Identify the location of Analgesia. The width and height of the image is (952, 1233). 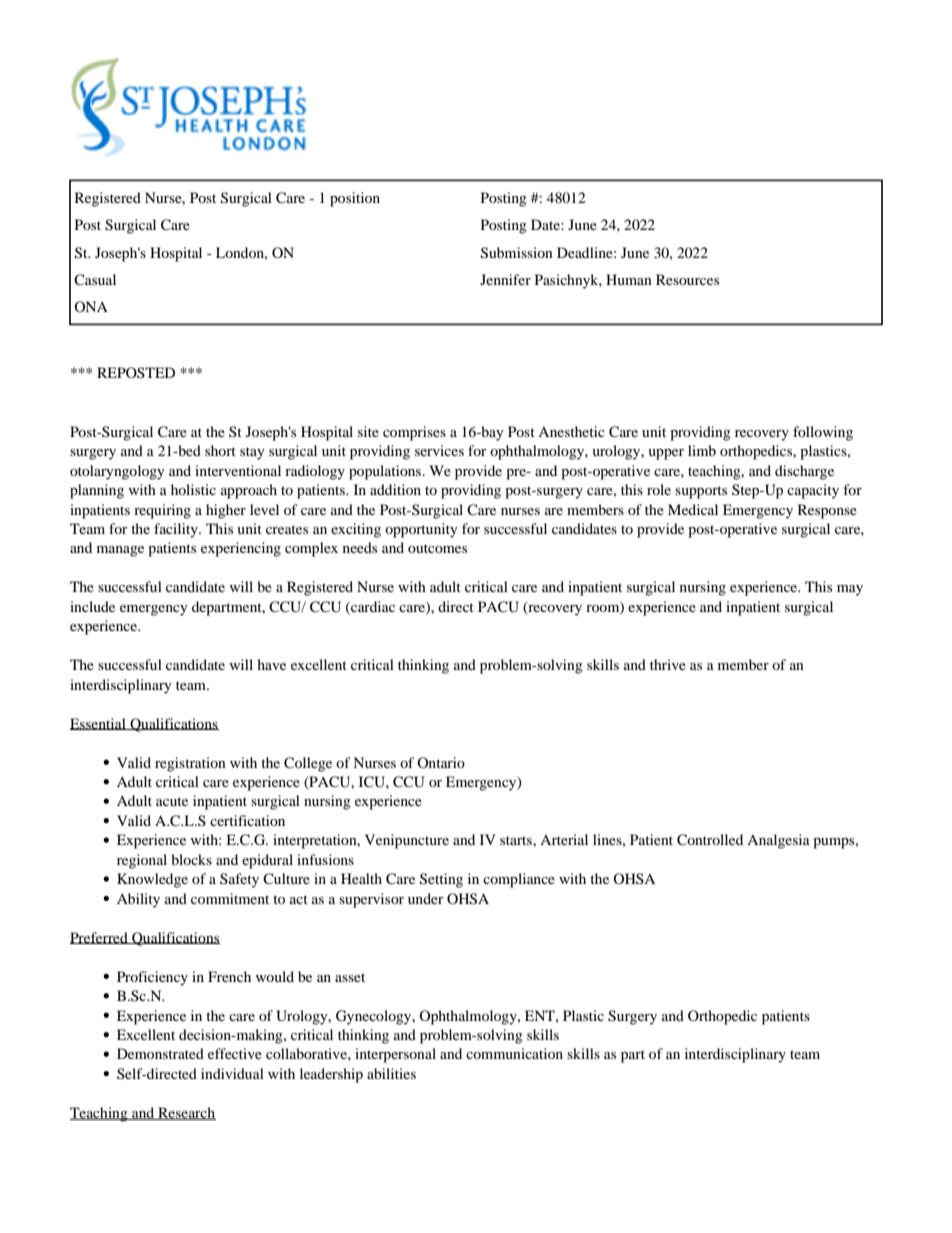
(778, 841).
